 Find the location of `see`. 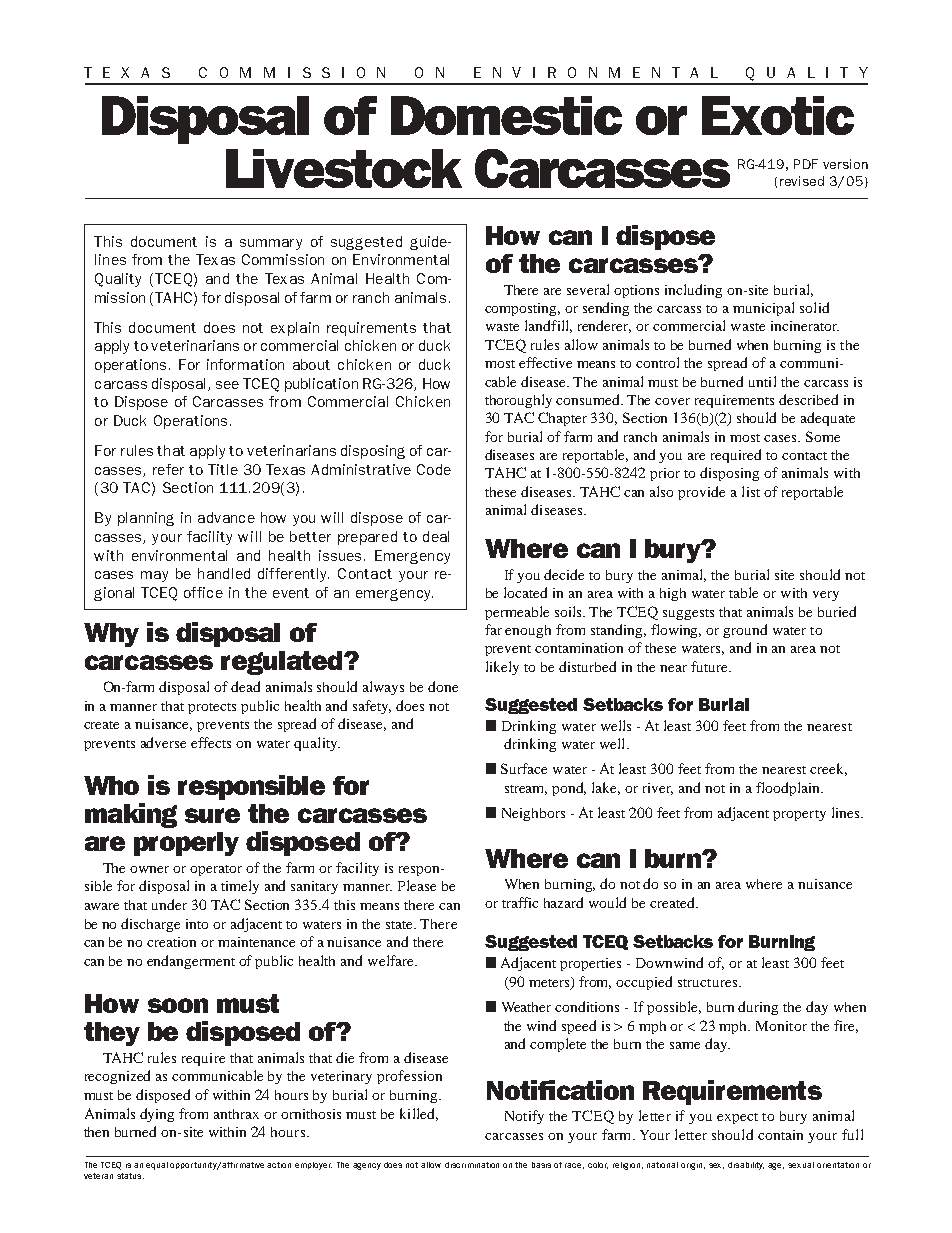

see is located at coordinates (227, 385).
